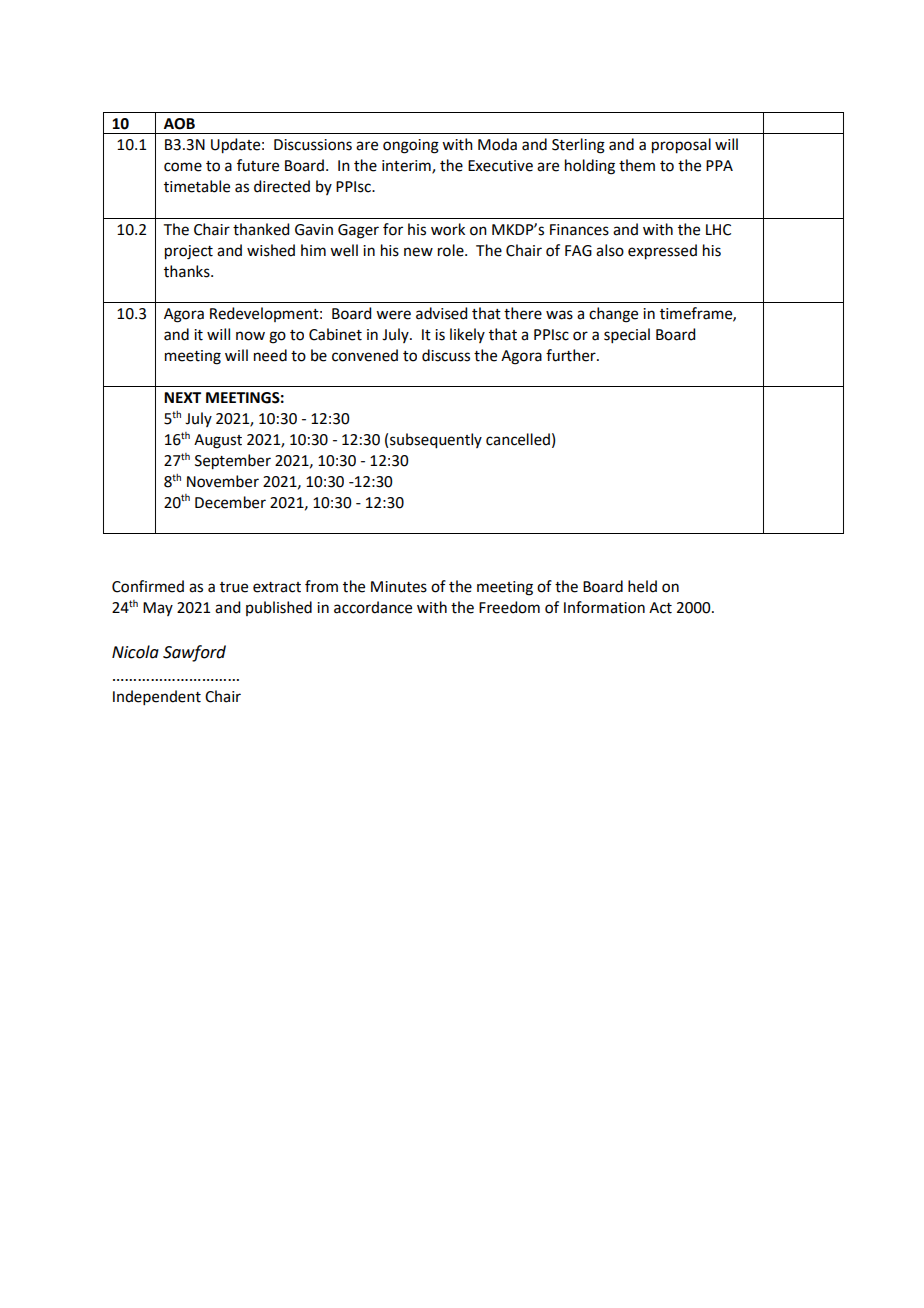 This image has height=1308, width=924. Describe the element at coordinates (230, 502) in the image. I see `December` at that location.
